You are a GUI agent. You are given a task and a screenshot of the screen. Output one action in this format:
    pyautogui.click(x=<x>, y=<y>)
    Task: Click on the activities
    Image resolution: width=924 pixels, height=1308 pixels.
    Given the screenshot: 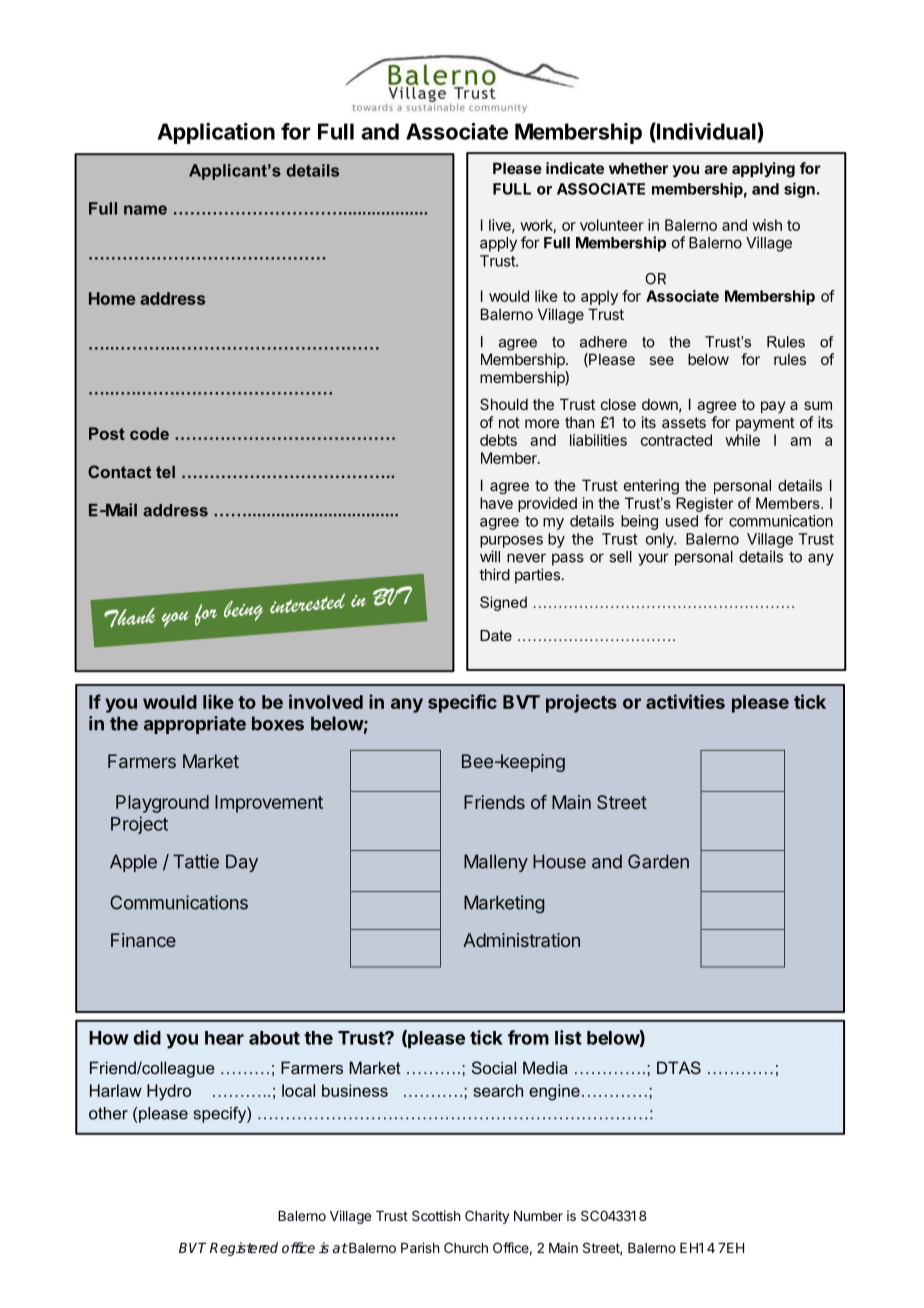 What is the action you would take?
    pyautogui.click(x=685, y=701)
